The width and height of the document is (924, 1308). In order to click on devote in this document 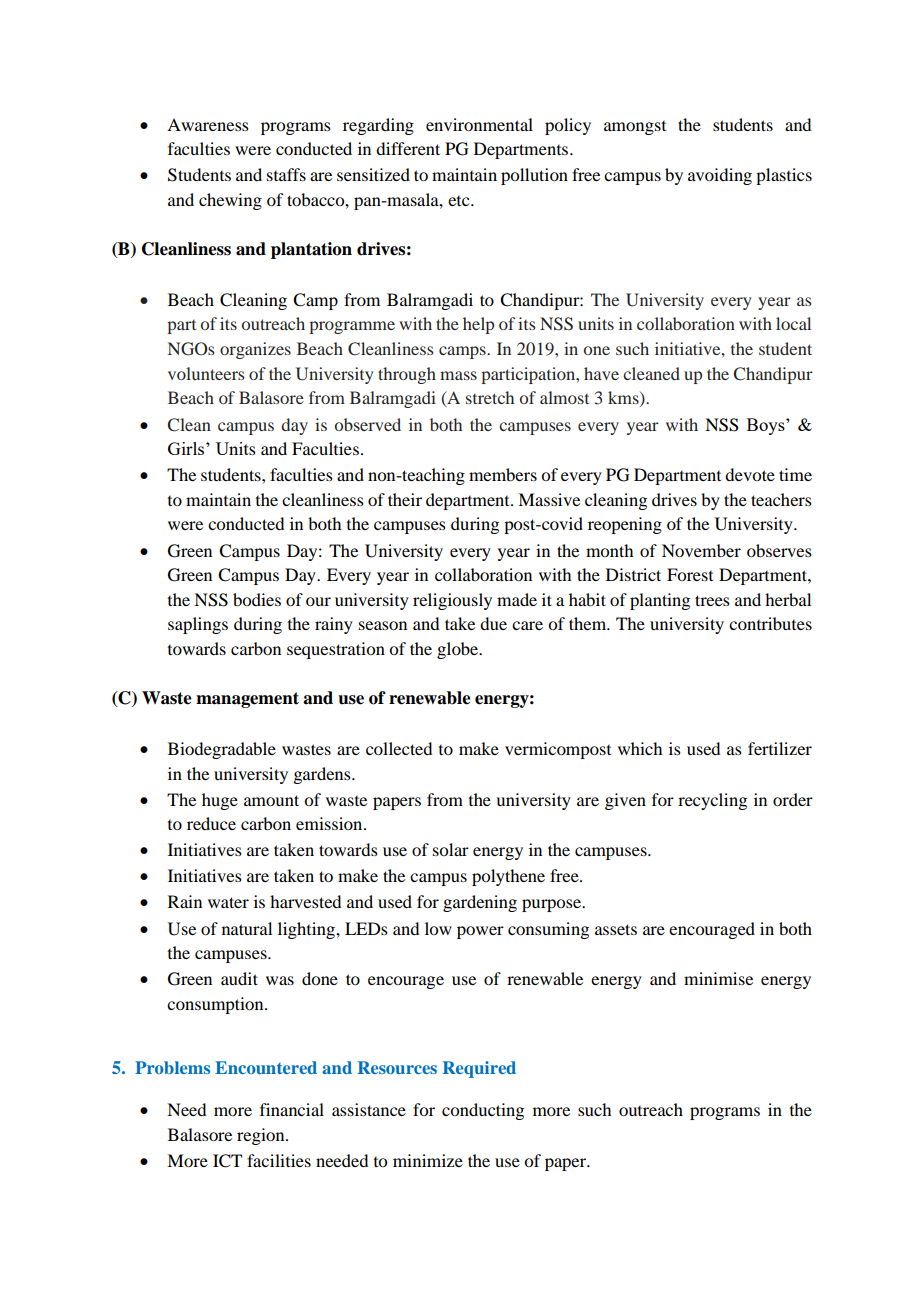, I will do `click(750, 474)`.
